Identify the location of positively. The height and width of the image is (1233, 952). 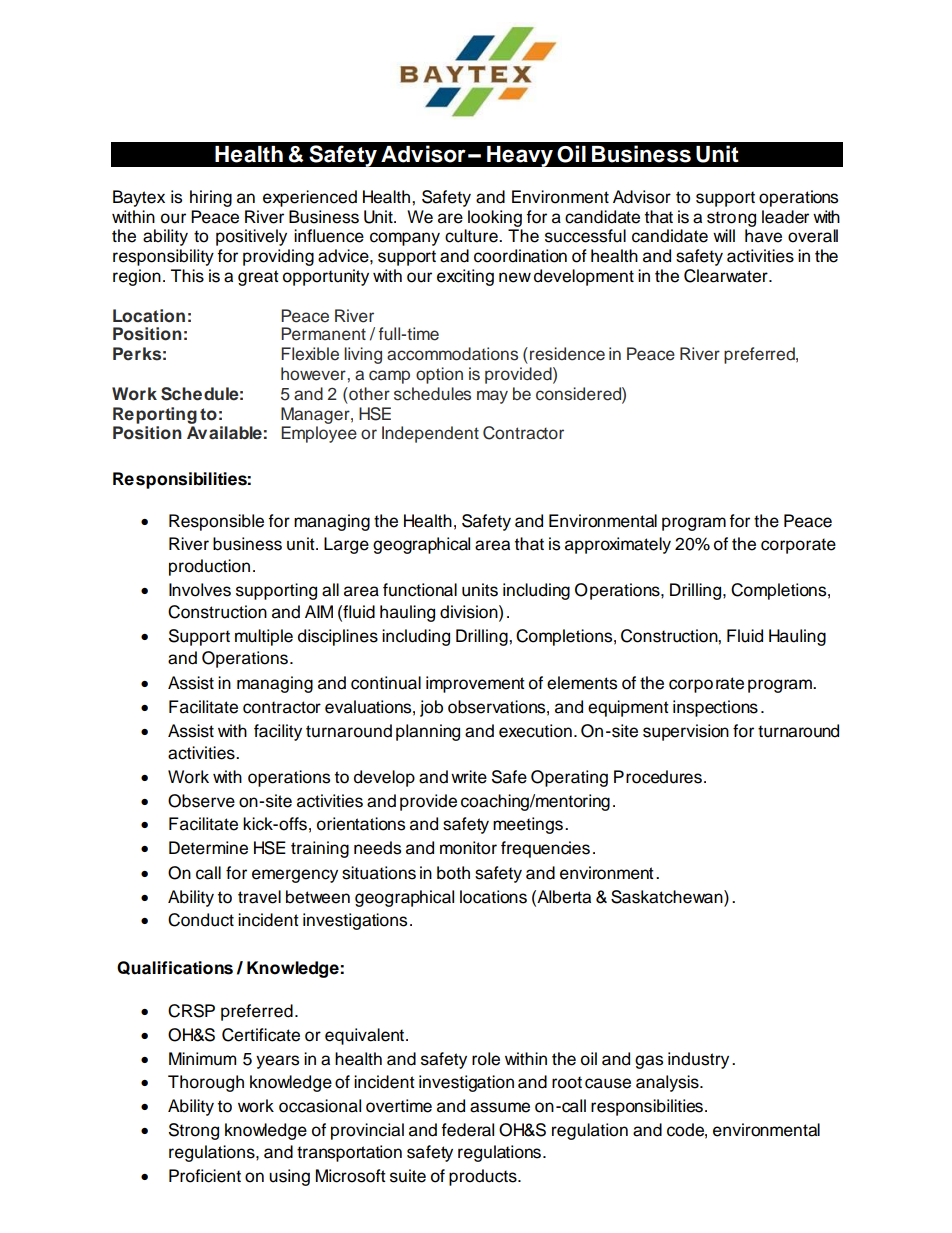
(251, 237).
